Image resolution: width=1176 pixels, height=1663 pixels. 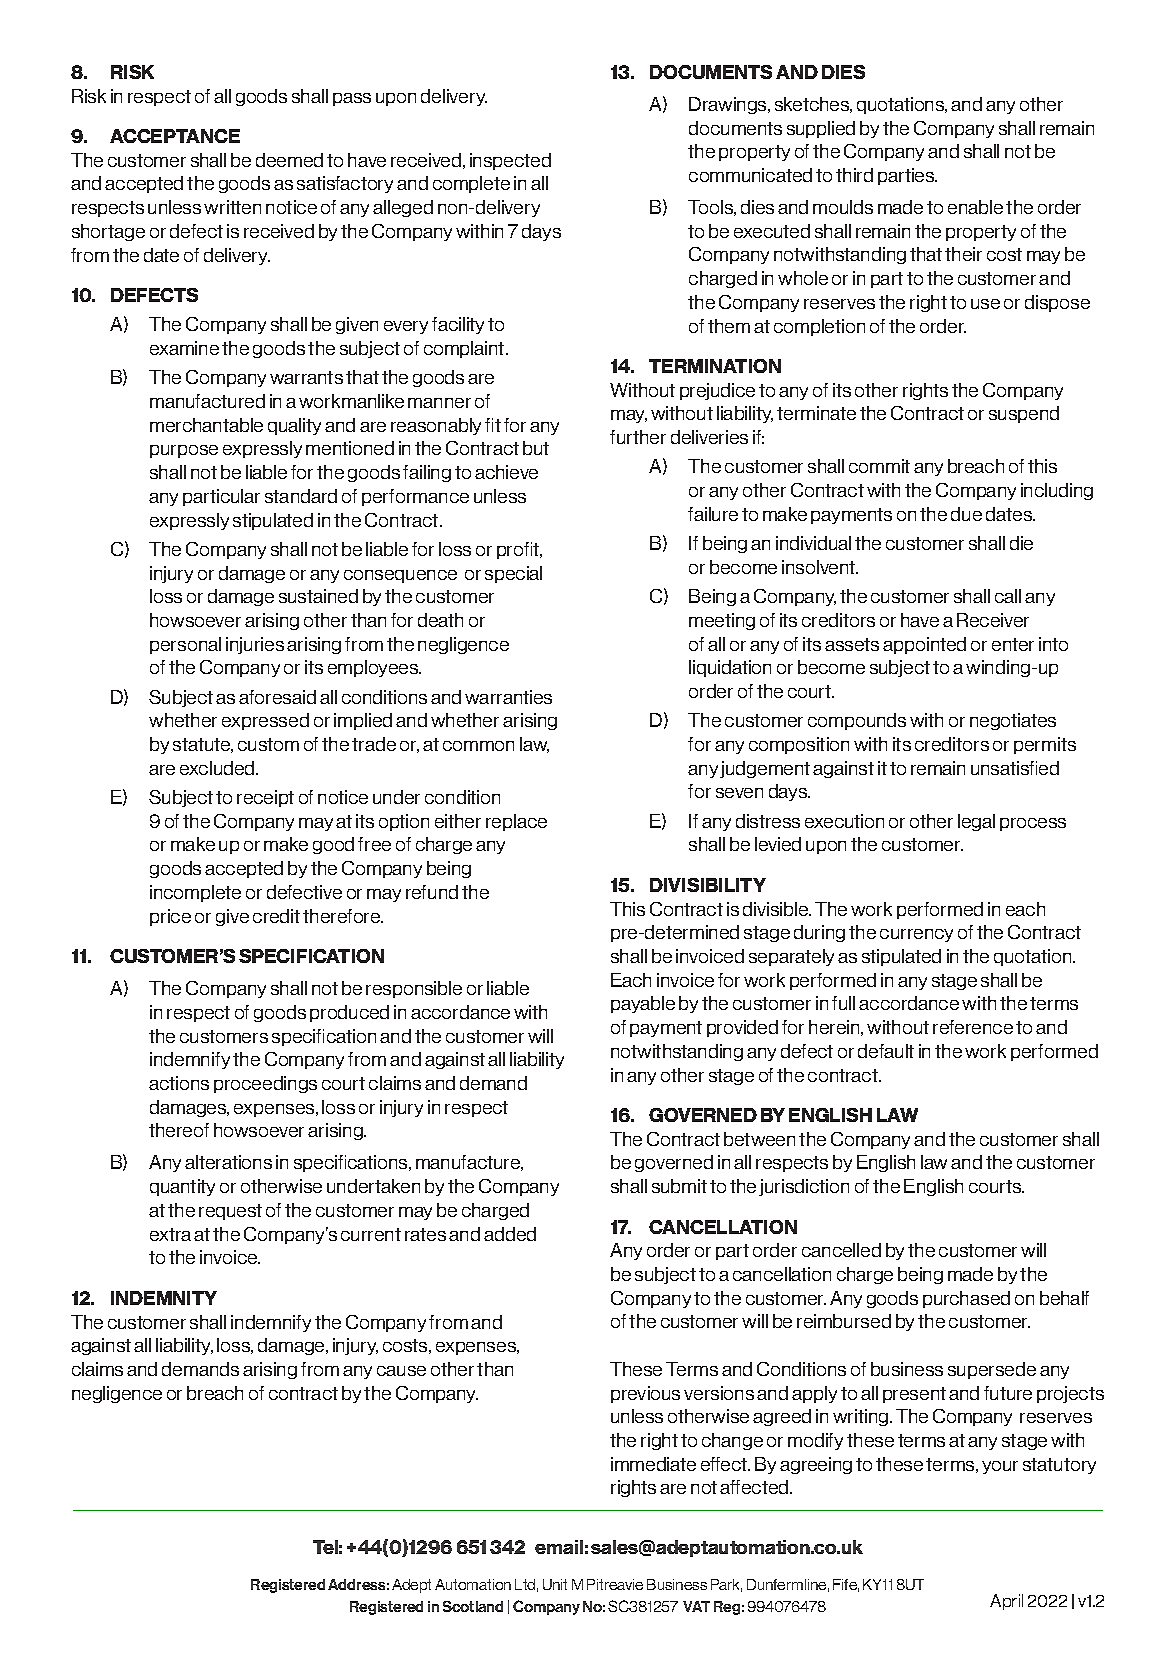 I want to click on added, so click(x=510, y=1234).
